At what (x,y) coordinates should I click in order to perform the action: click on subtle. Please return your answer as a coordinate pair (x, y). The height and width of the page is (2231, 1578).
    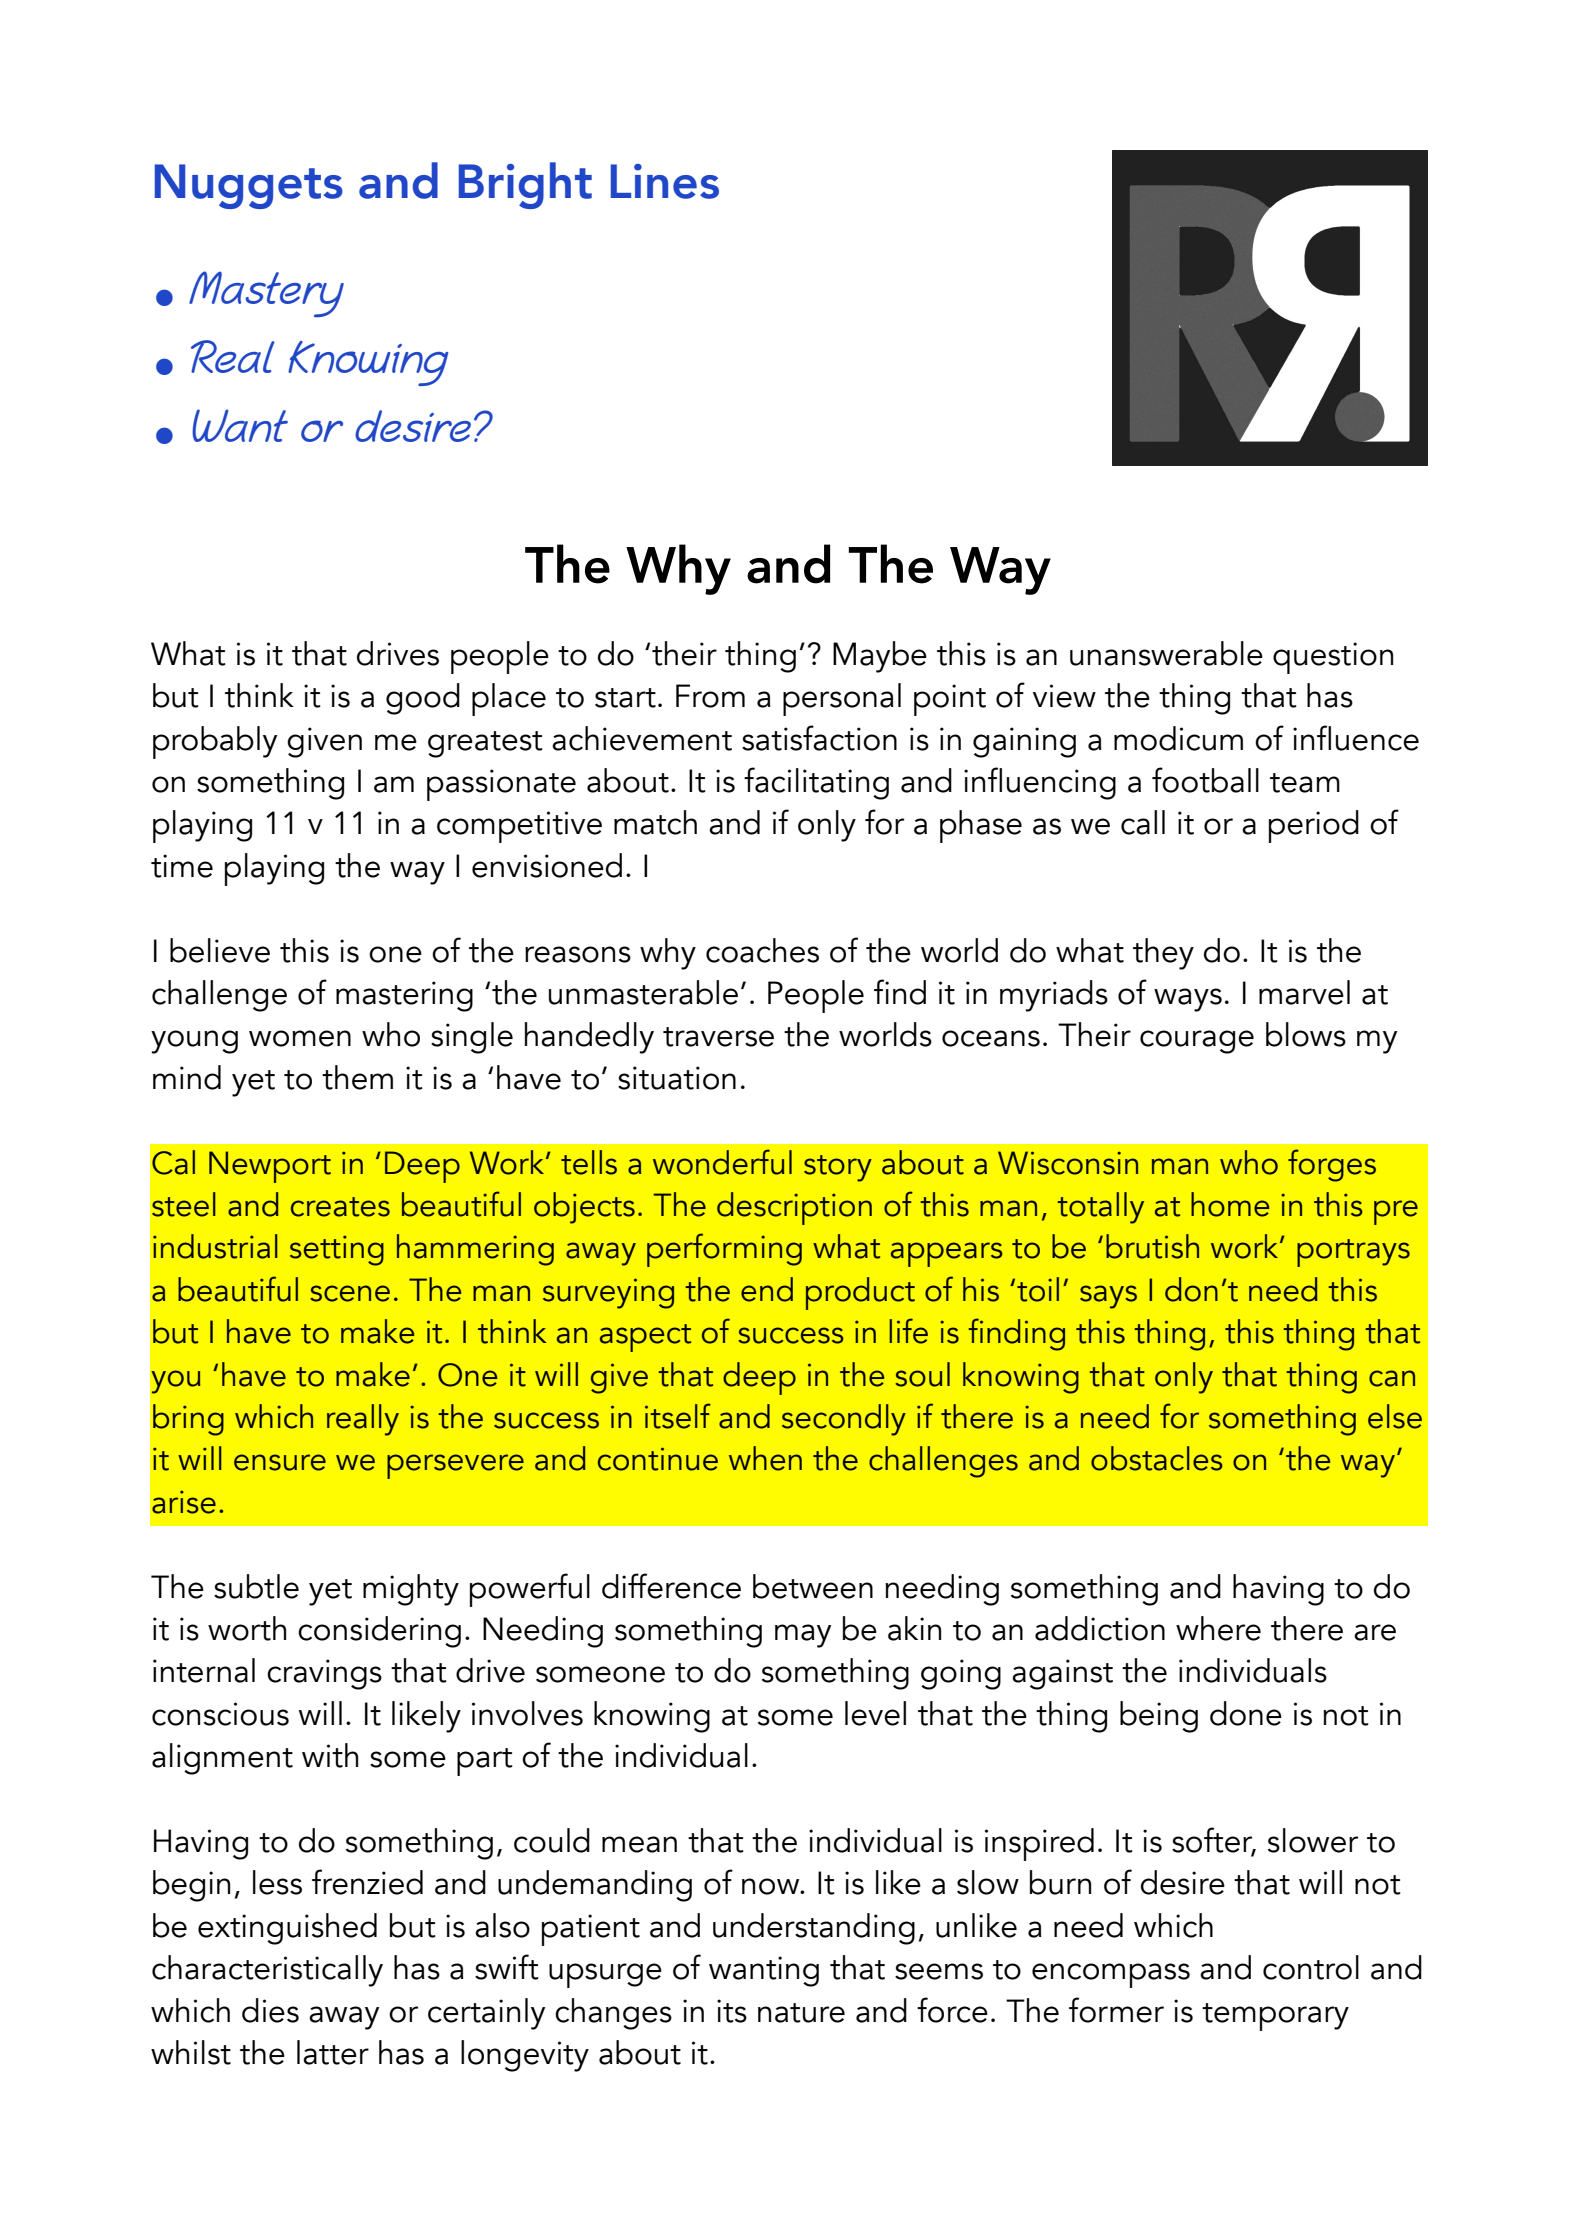
    Looking at the image, I should click on (256, 1586).
